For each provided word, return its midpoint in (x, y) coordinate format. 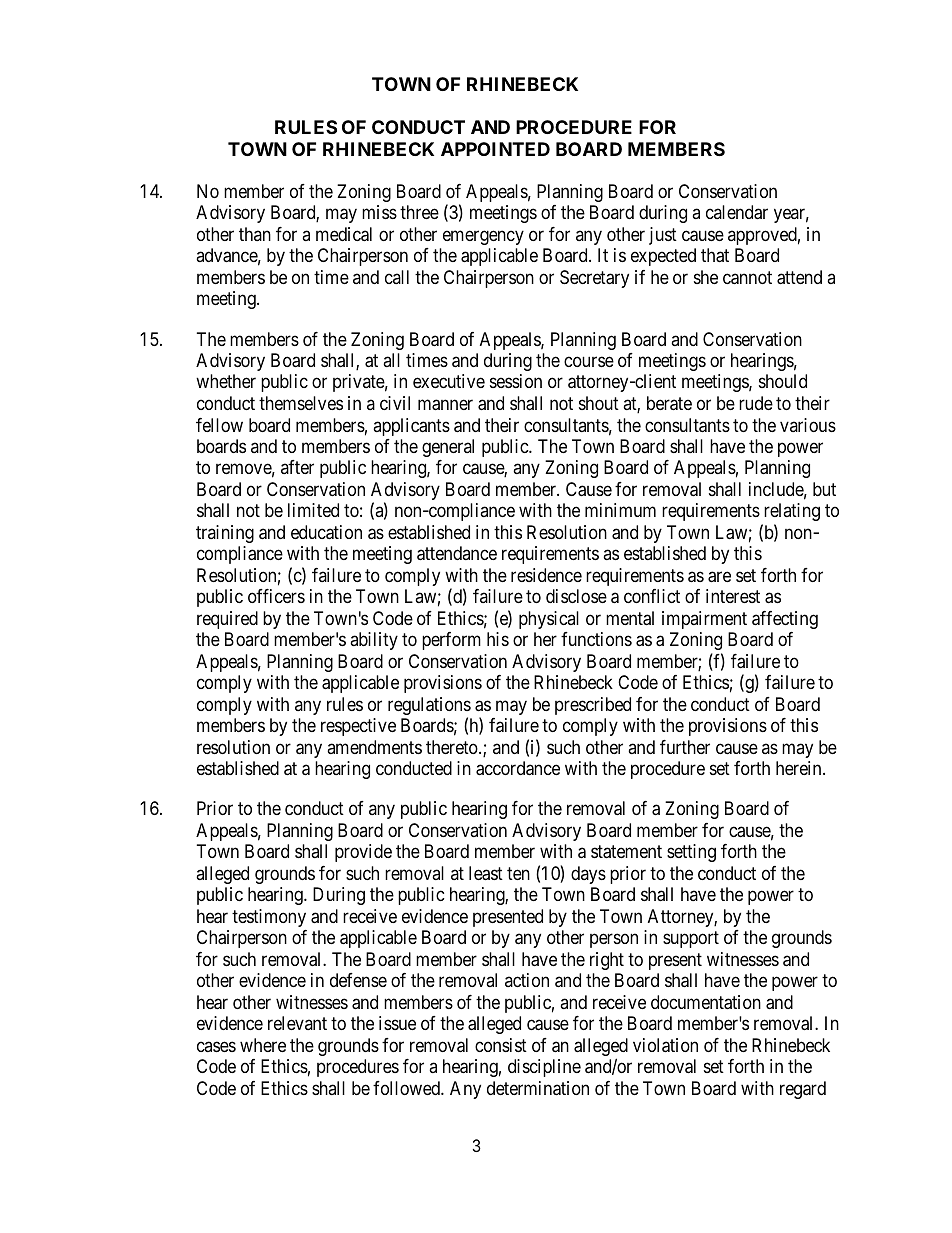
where (263, 1045)
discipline (544, 1068)
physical (549, 620)
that (715, 255)
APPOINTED (495, 149)
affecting (785, 620)
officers (276, 596)
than (255, 234)
